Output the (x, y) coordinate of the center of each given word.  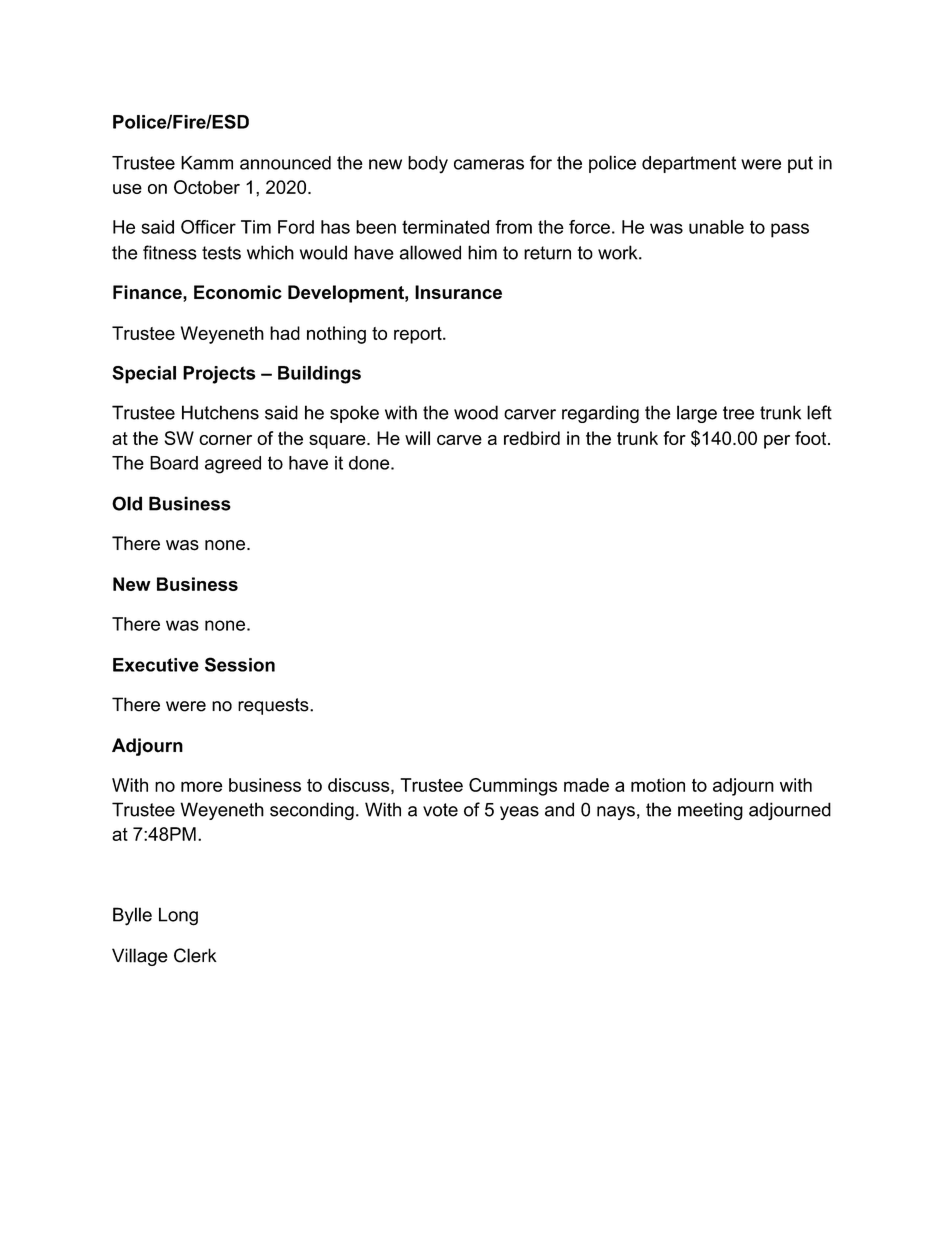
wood (476, 412)
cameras (489, 164)
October (207, 187)
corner (225, 440)
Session (240, 664)
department (689, 164)
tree (738, 413)
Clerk (195, 955)
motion (658, 785)
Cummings (513, 787)
